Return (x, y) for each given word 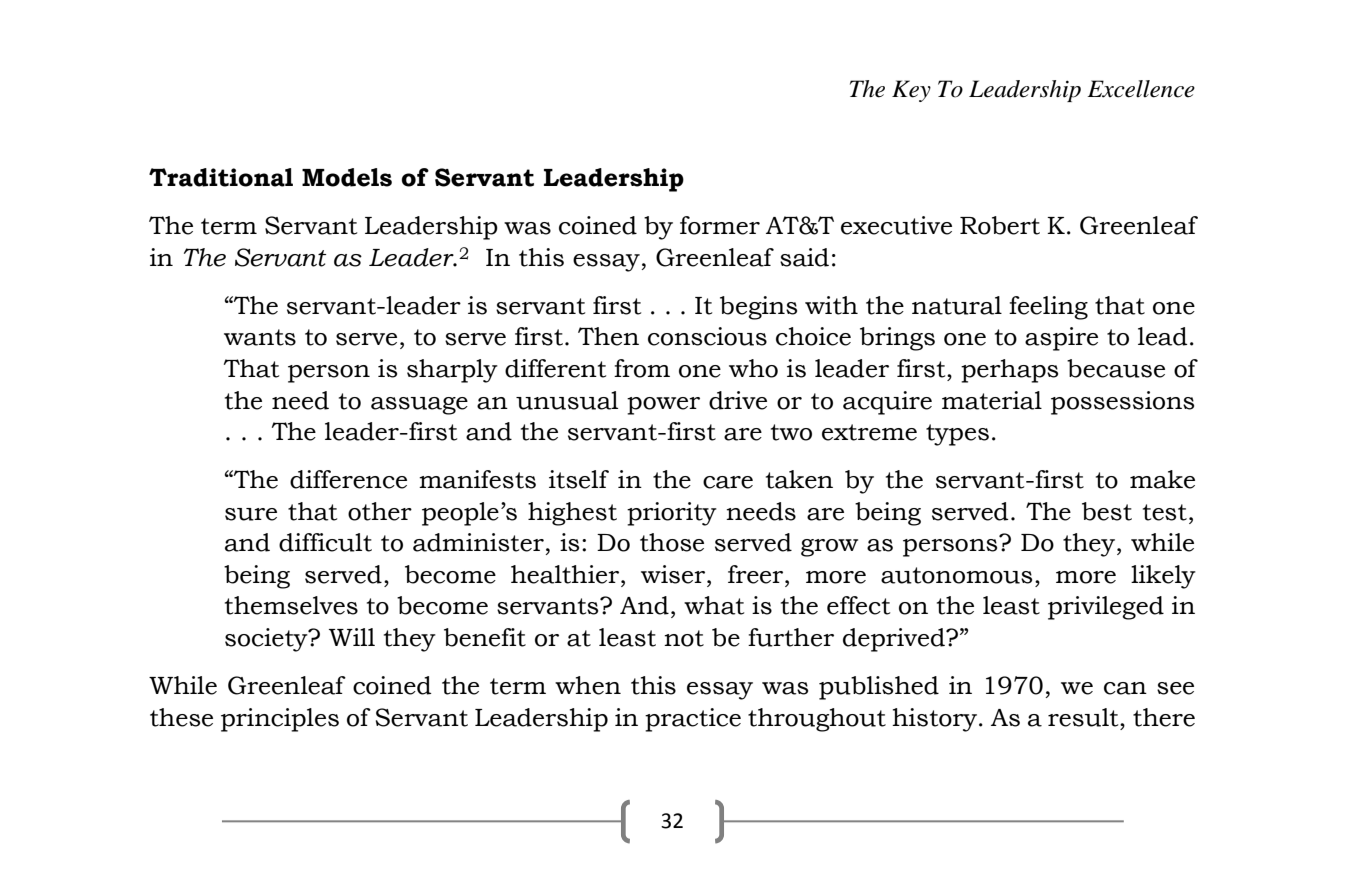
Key (911, 91)
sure (251, 514)
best (1107, 511)
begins (758, 308)
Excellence (1141, 89)
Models (347, 177)
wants (260, 337)
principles (280, 720)
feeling (1048, 308)
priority (672, 514)
